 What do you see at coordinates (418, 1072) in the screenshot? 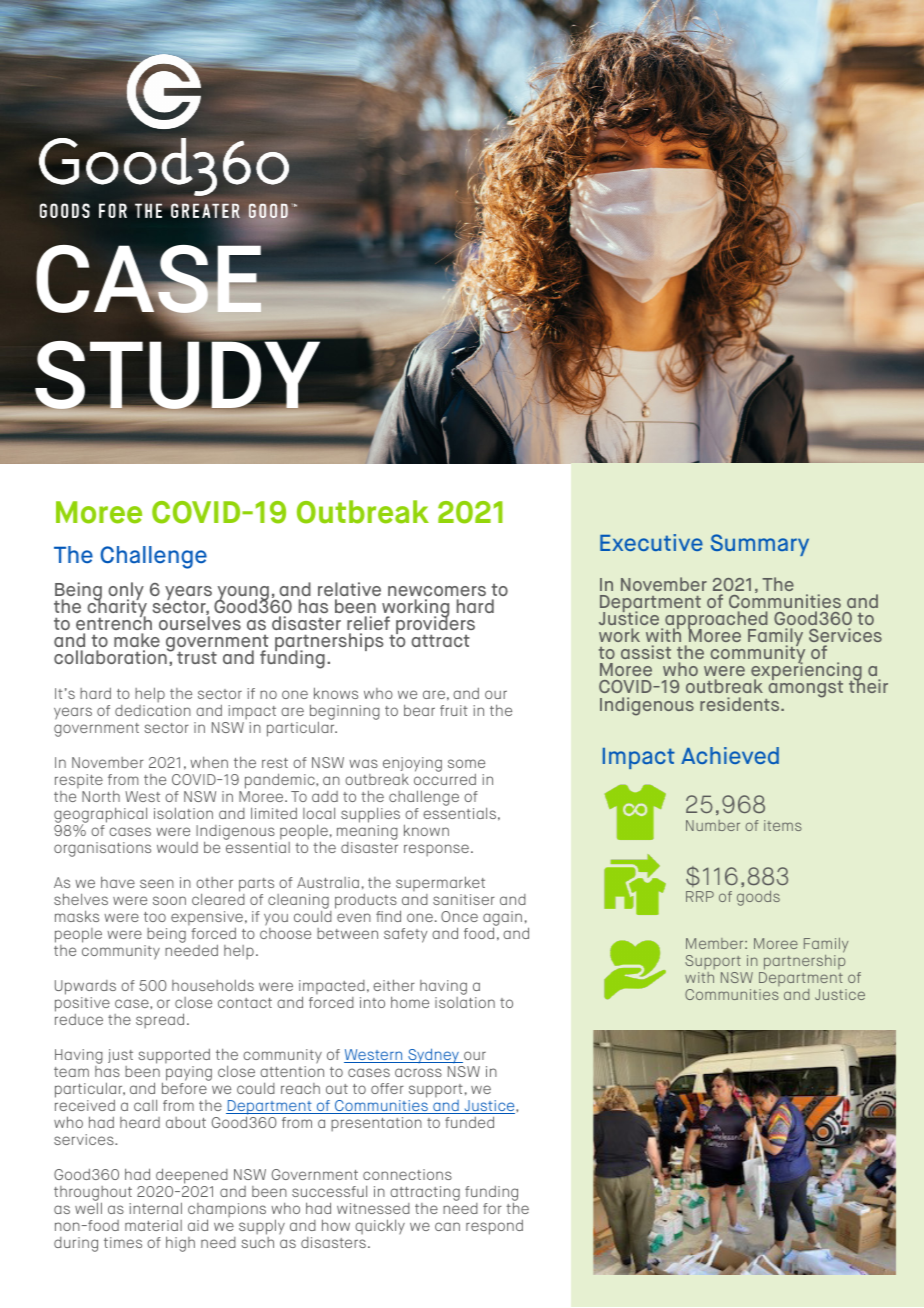
I see `across` at bounding box center [418, 1072].
